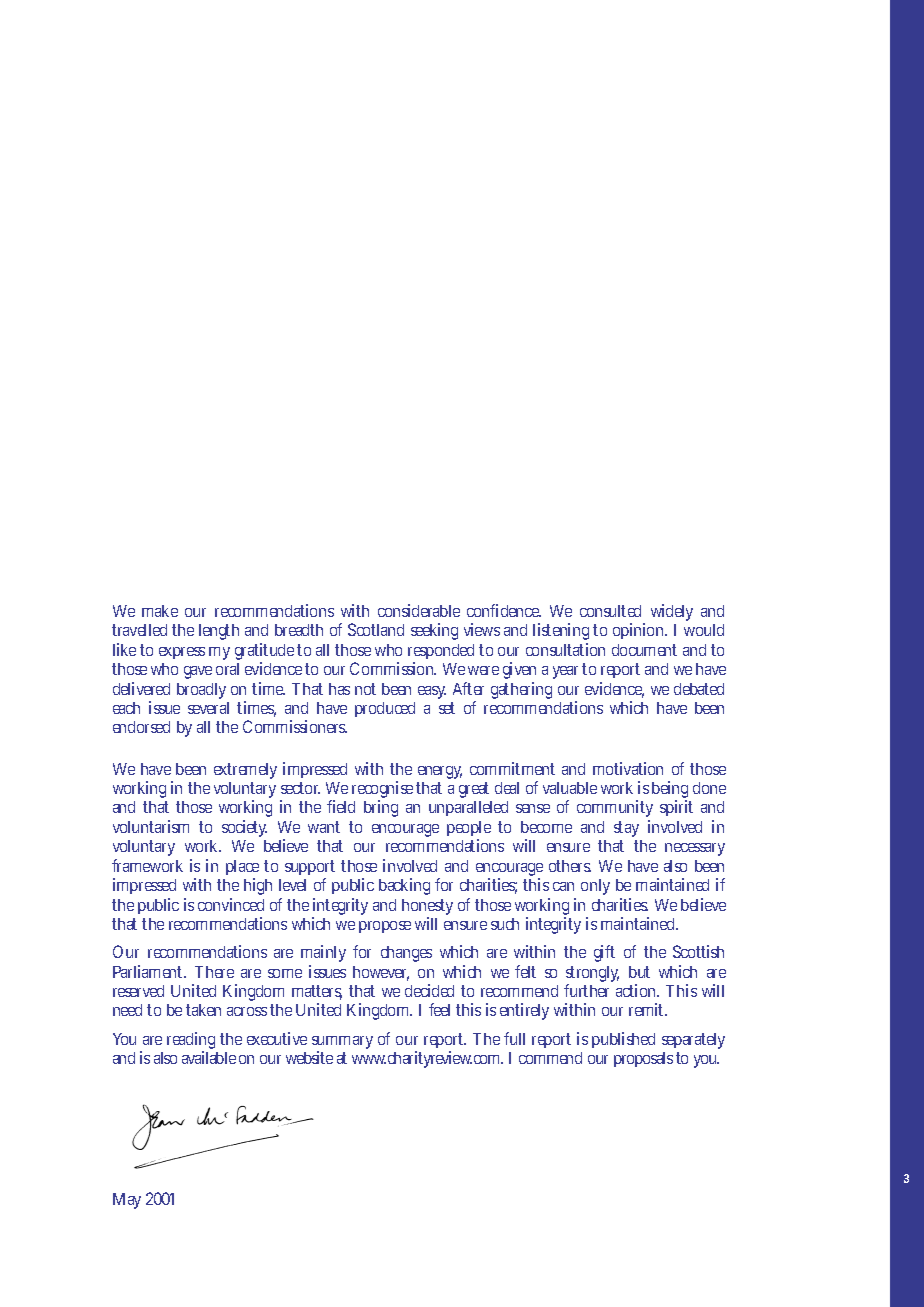  Describe the element at coordinates (615, 810) in the image. I see `community` at that location.
